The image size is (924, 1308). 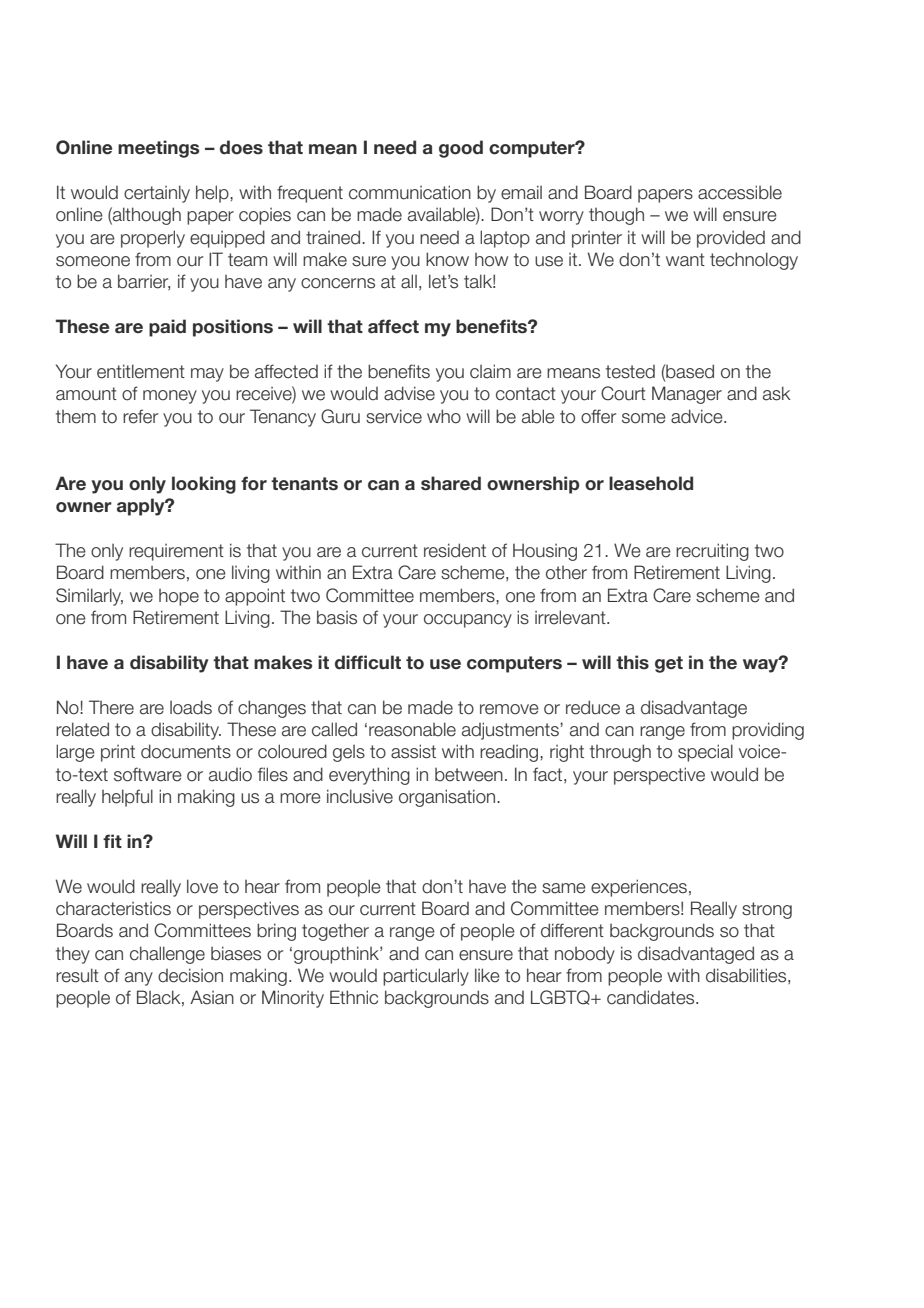 What do you see at coordinates (426, 977) in the image?
I see `particularly` at bounding box center [426, 977].
